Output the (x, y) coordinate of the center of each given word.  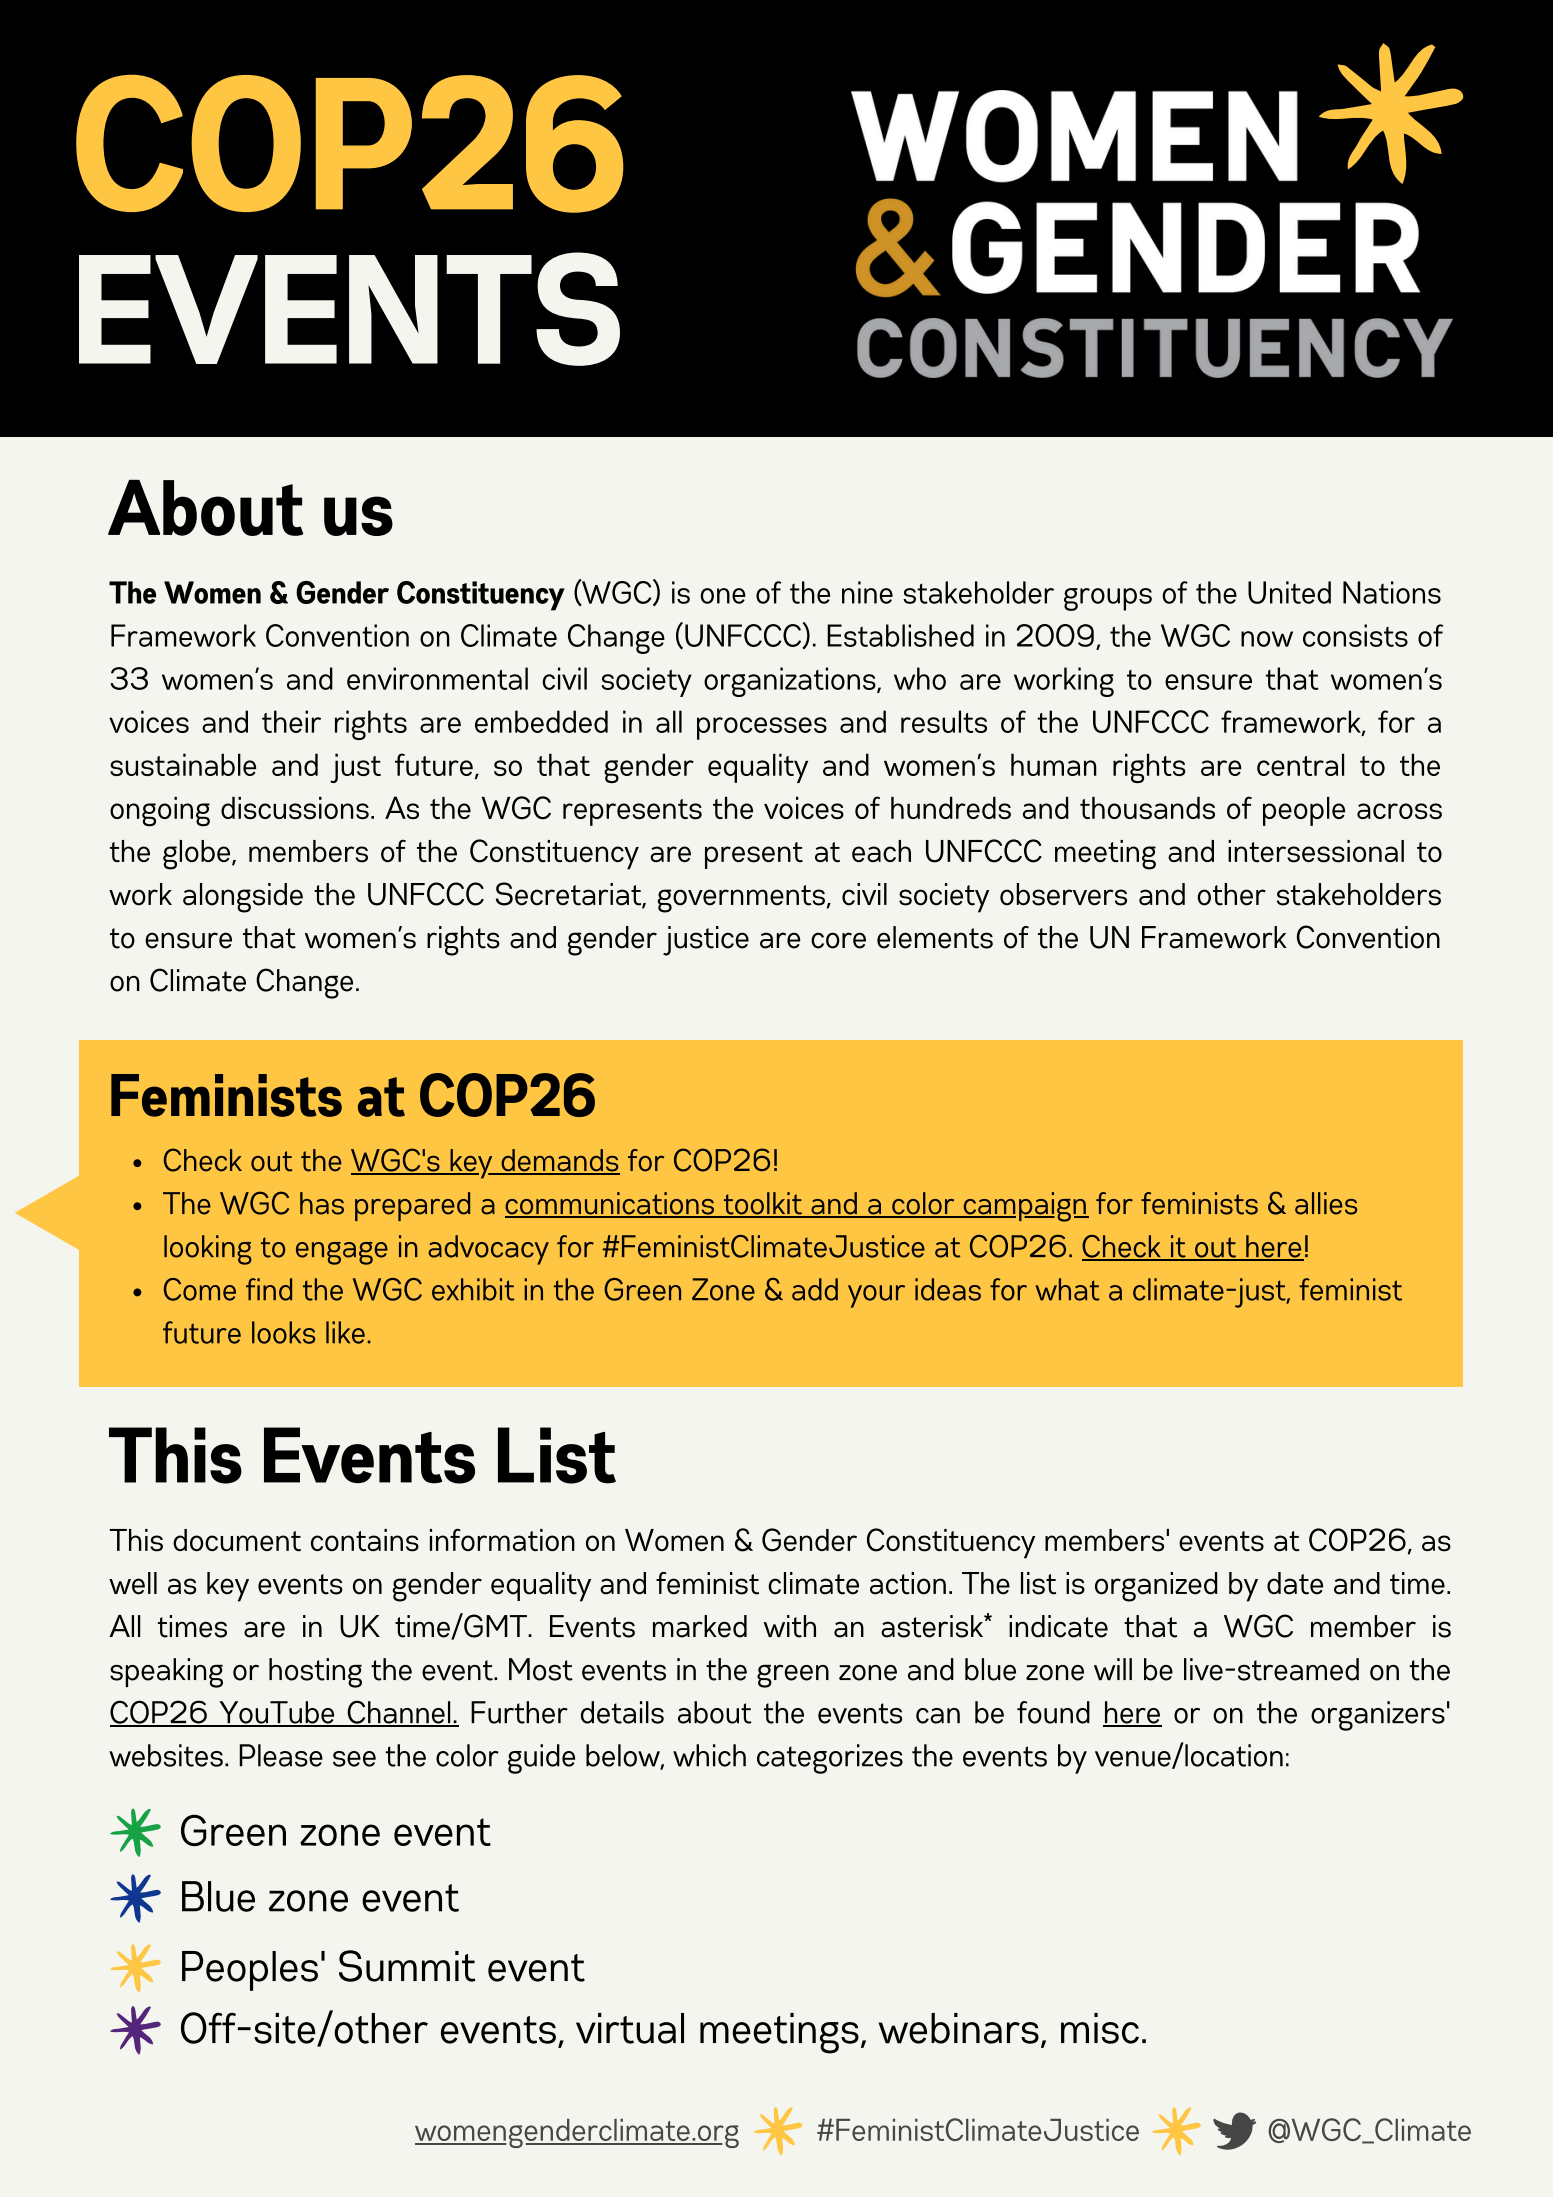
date (1295, 1583)
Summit (407, 1966)
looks (283, 1332)
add (815, 1289)
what (1067, 1289)
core (838, 940)
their (291, 721)
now (1267, 639)
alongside (243, 898)
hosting (315, 1673)
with (790, 1626)
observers (1063, 894)
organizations (791, 682)
